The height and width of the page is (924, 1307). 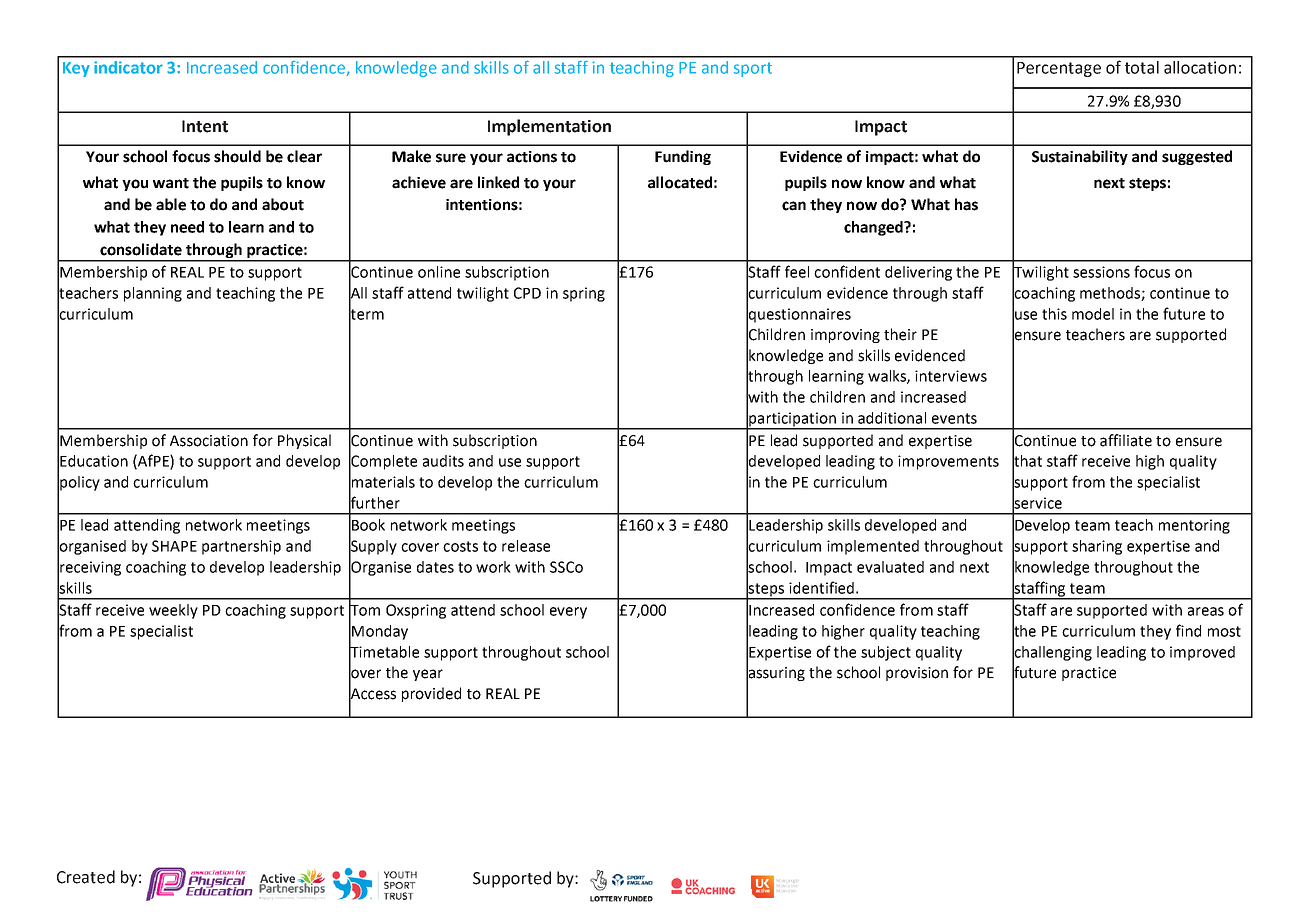 What do you see at coordinates (76, 69) in the page?
I see `Key` at bounding box center [76, 69].
